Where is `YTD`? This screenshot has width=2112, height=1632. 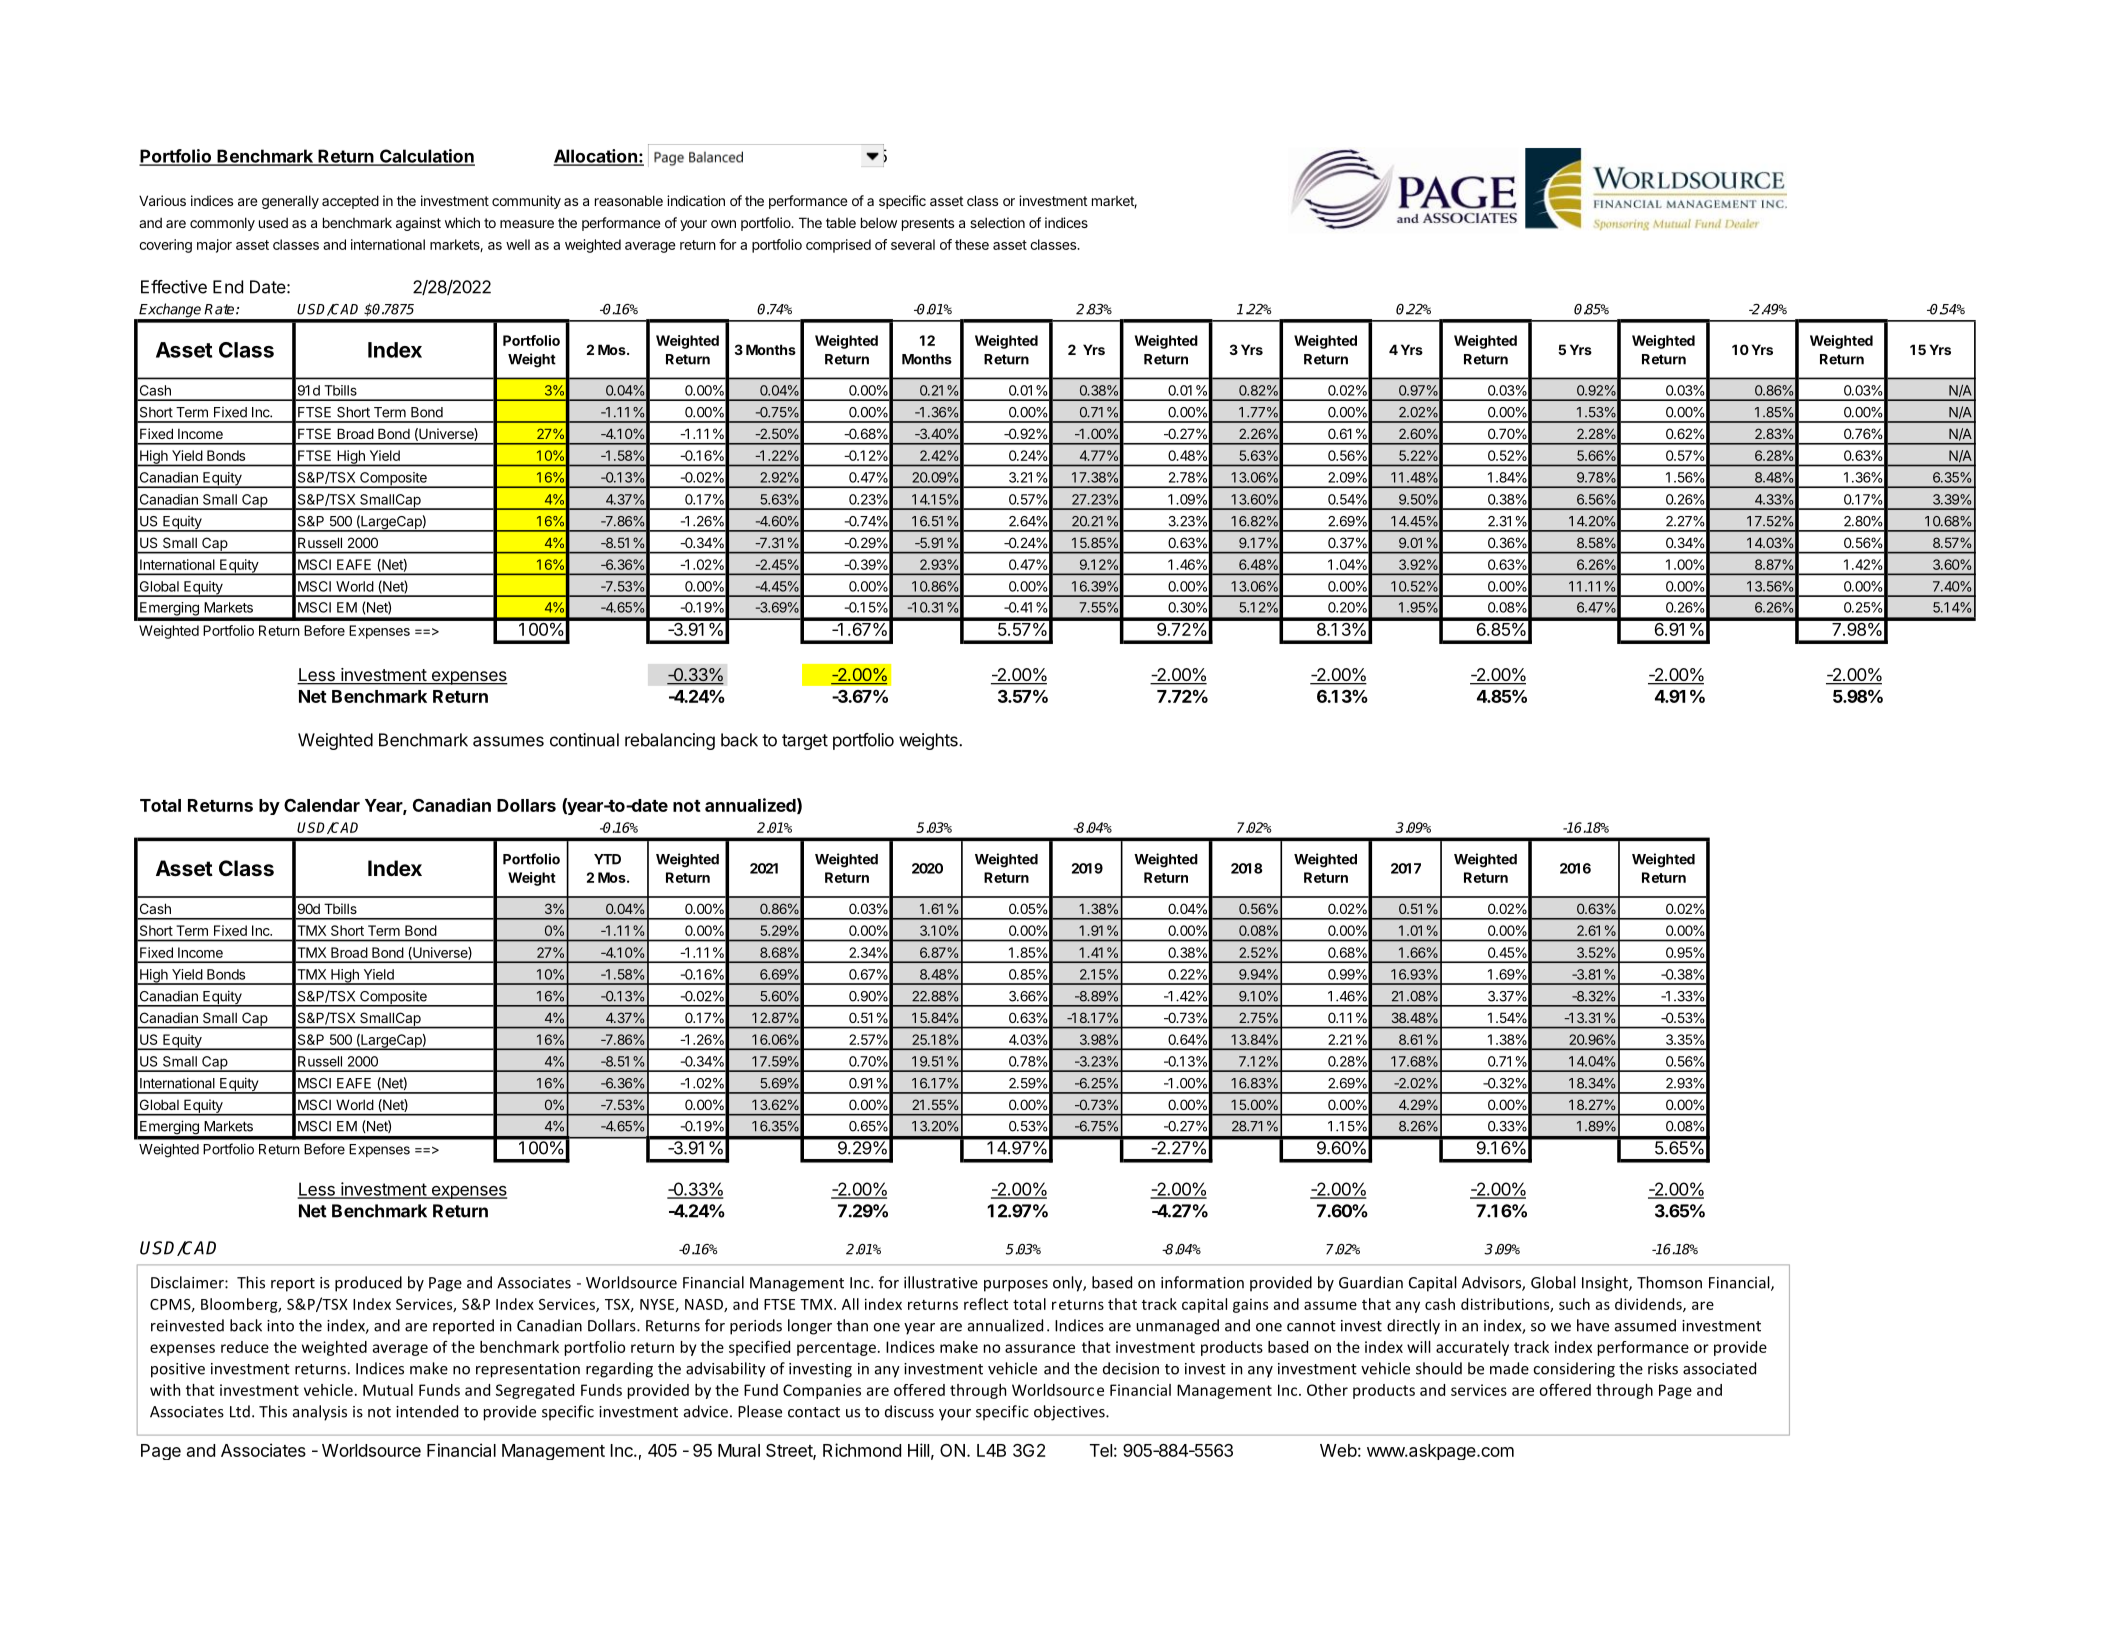
YTD is located at coordinates (607, 859).
